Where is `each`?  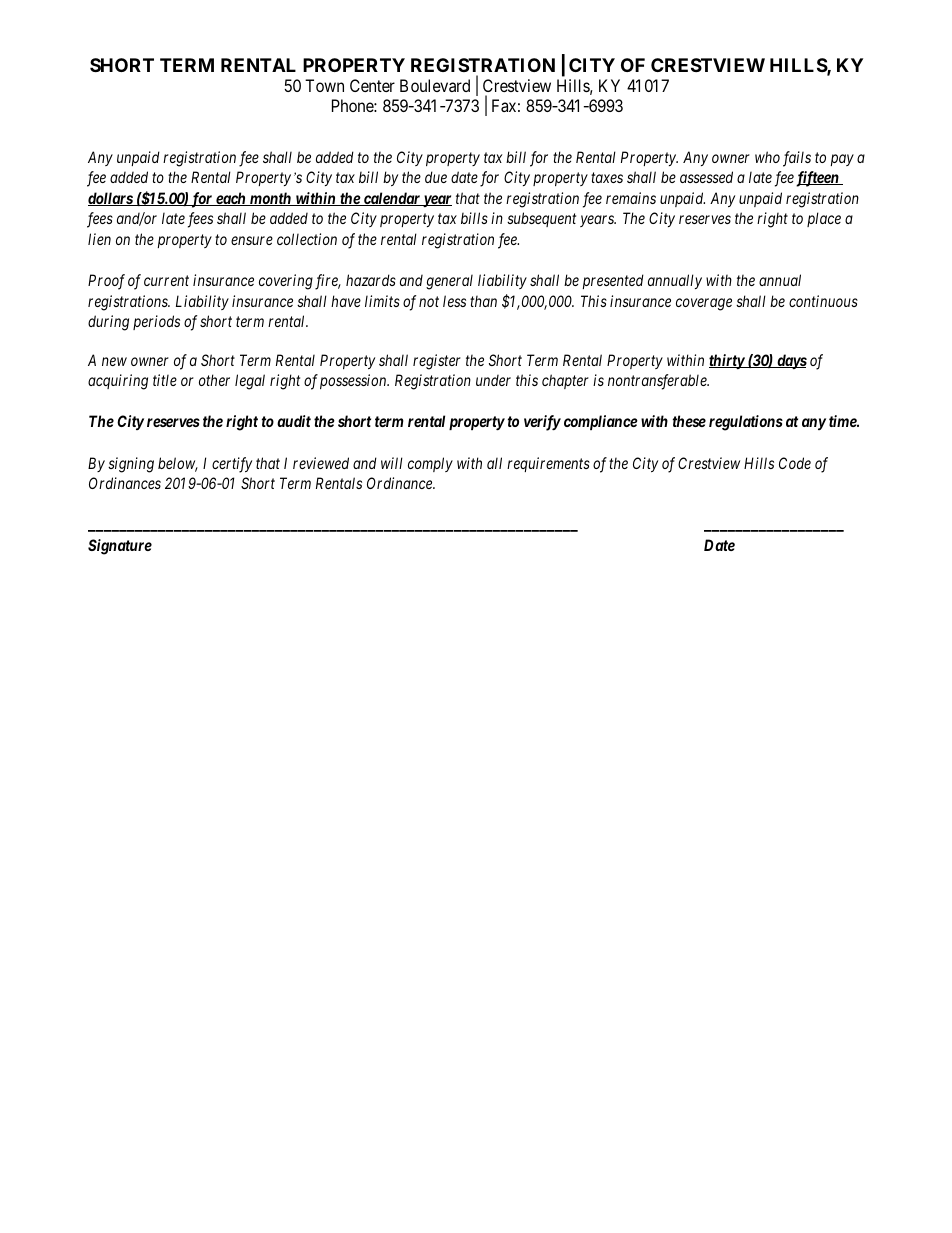
each is located at coordinates (231, 199).
